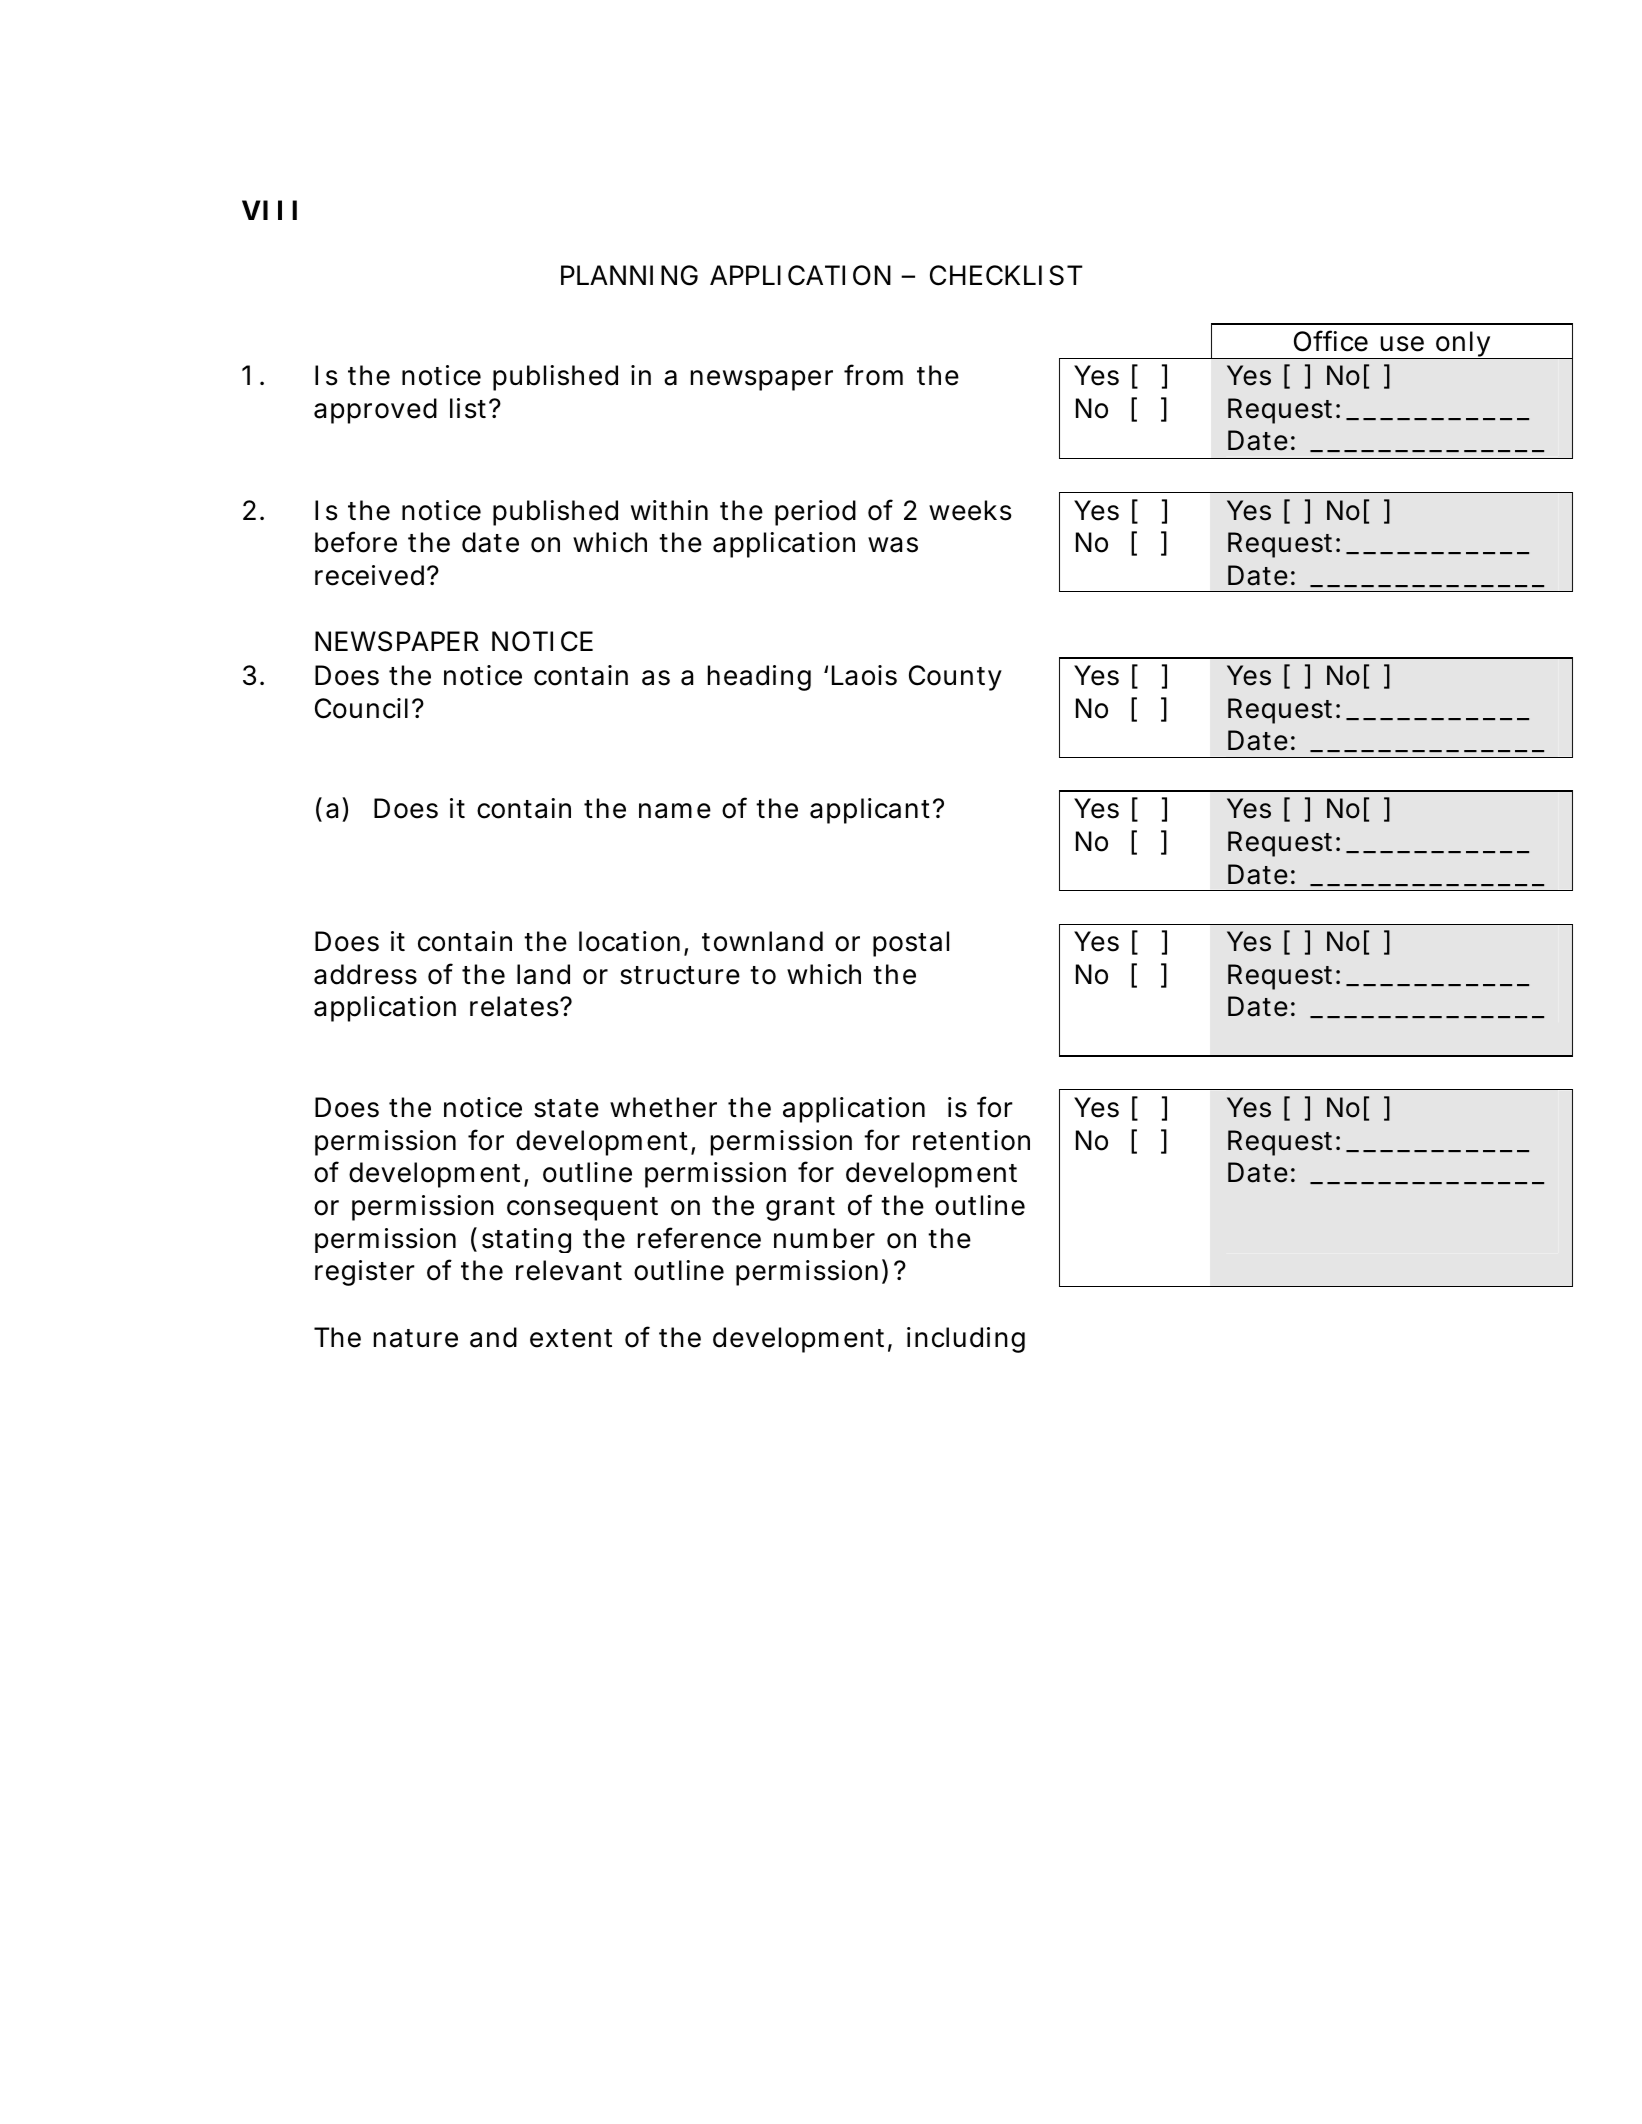  Describe the element at coordinates (1331, 341) in the document. I see `Office` at that location.
